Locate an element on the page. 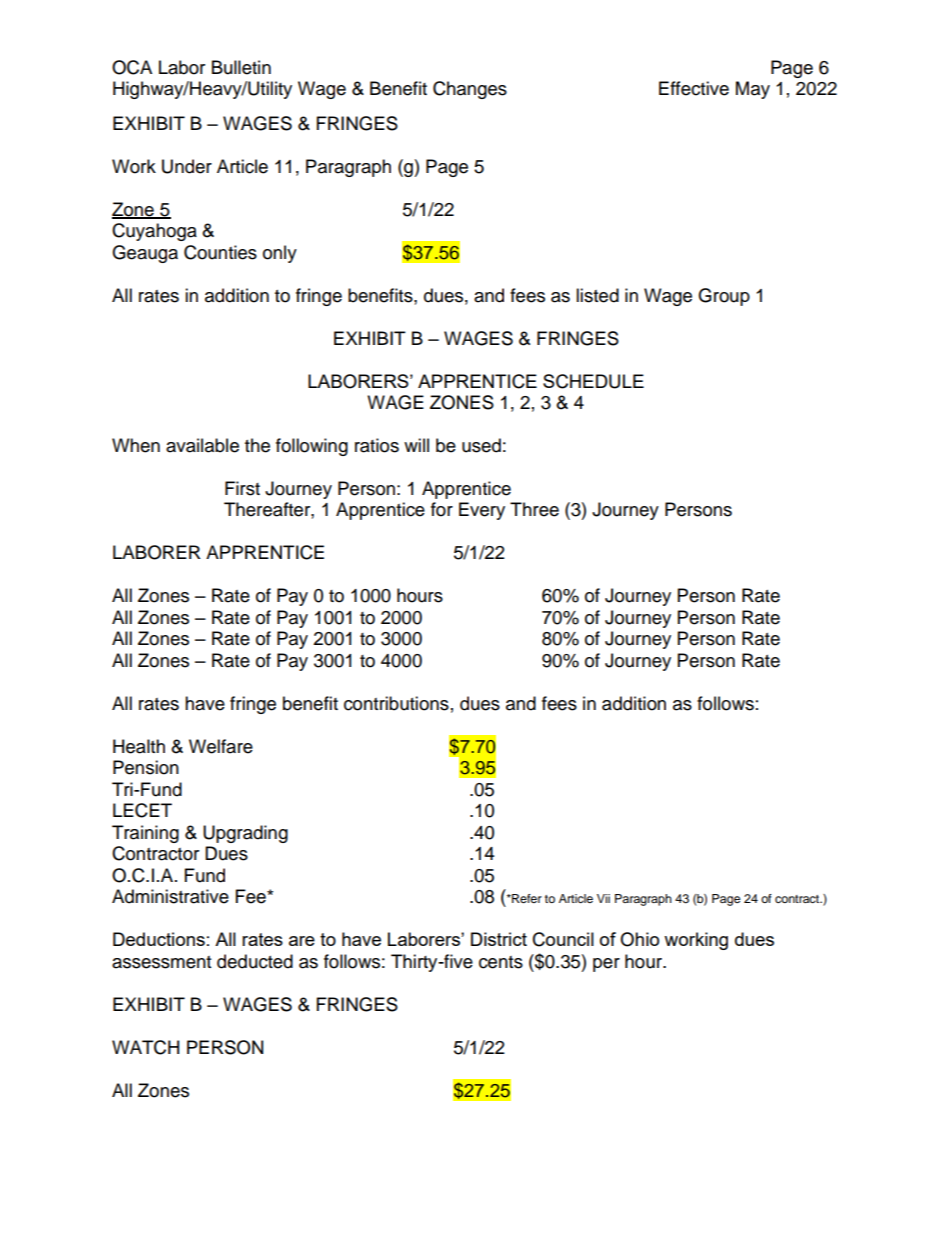 The width and height of the image is (952, 1233). SCHEDULE is located at coordinates (593, 381).
